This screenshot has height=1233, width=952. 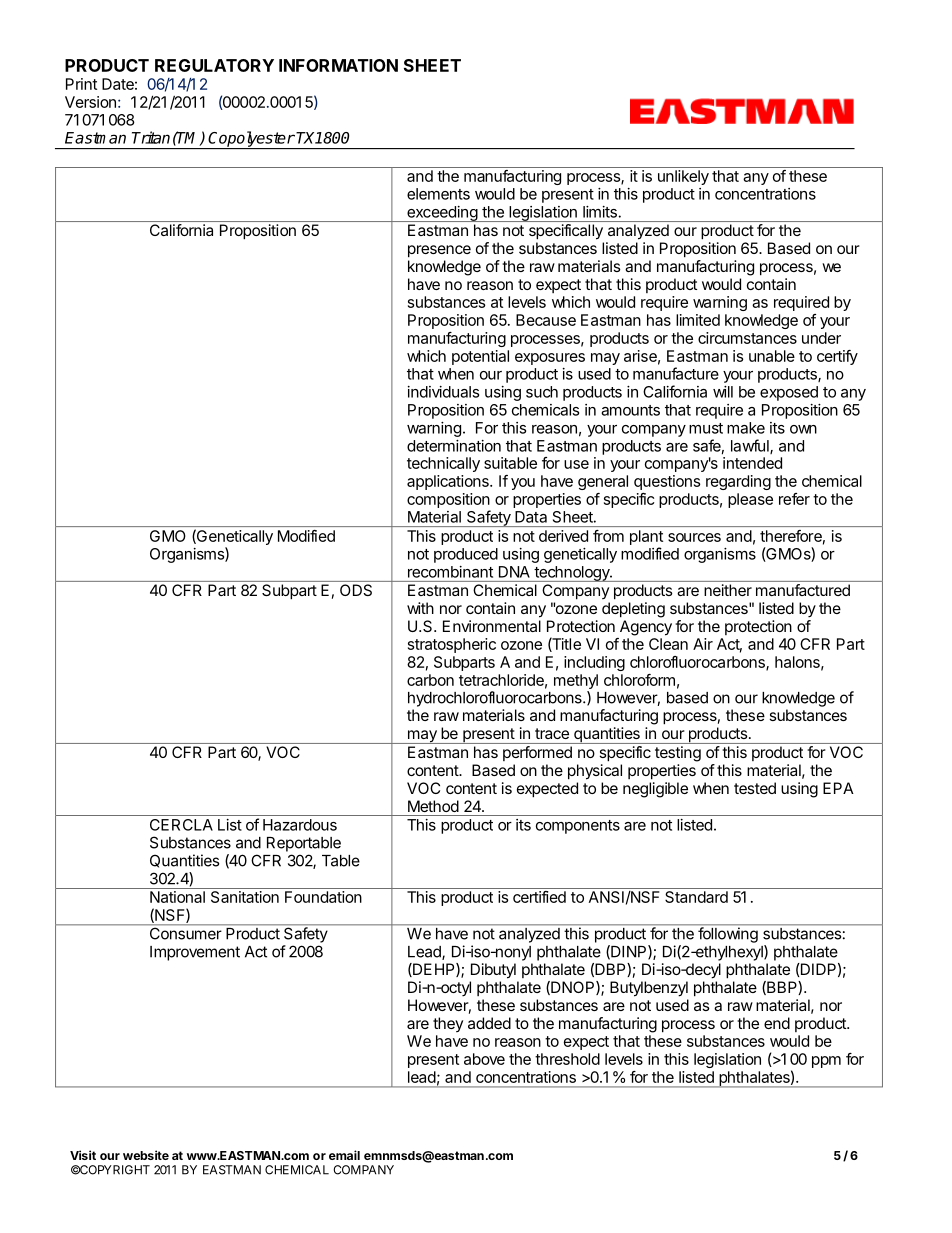 What do you see at coordinates (751, 446) in the screenshot?
I see `lawful` at bounding box center [751, 446].
